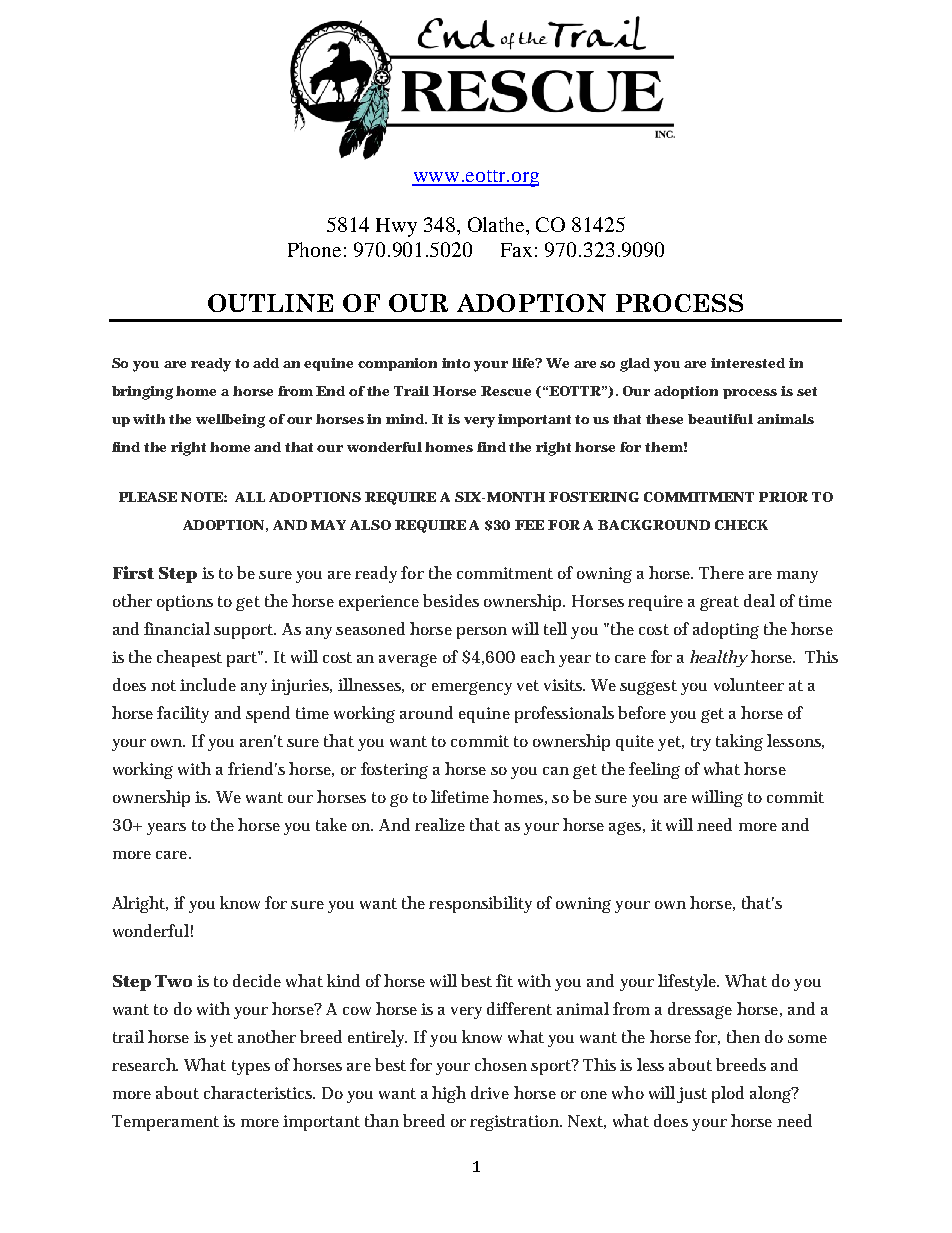 The height and width of the document is (1233, 952). I want to click on Fax, so click(516, 250).
